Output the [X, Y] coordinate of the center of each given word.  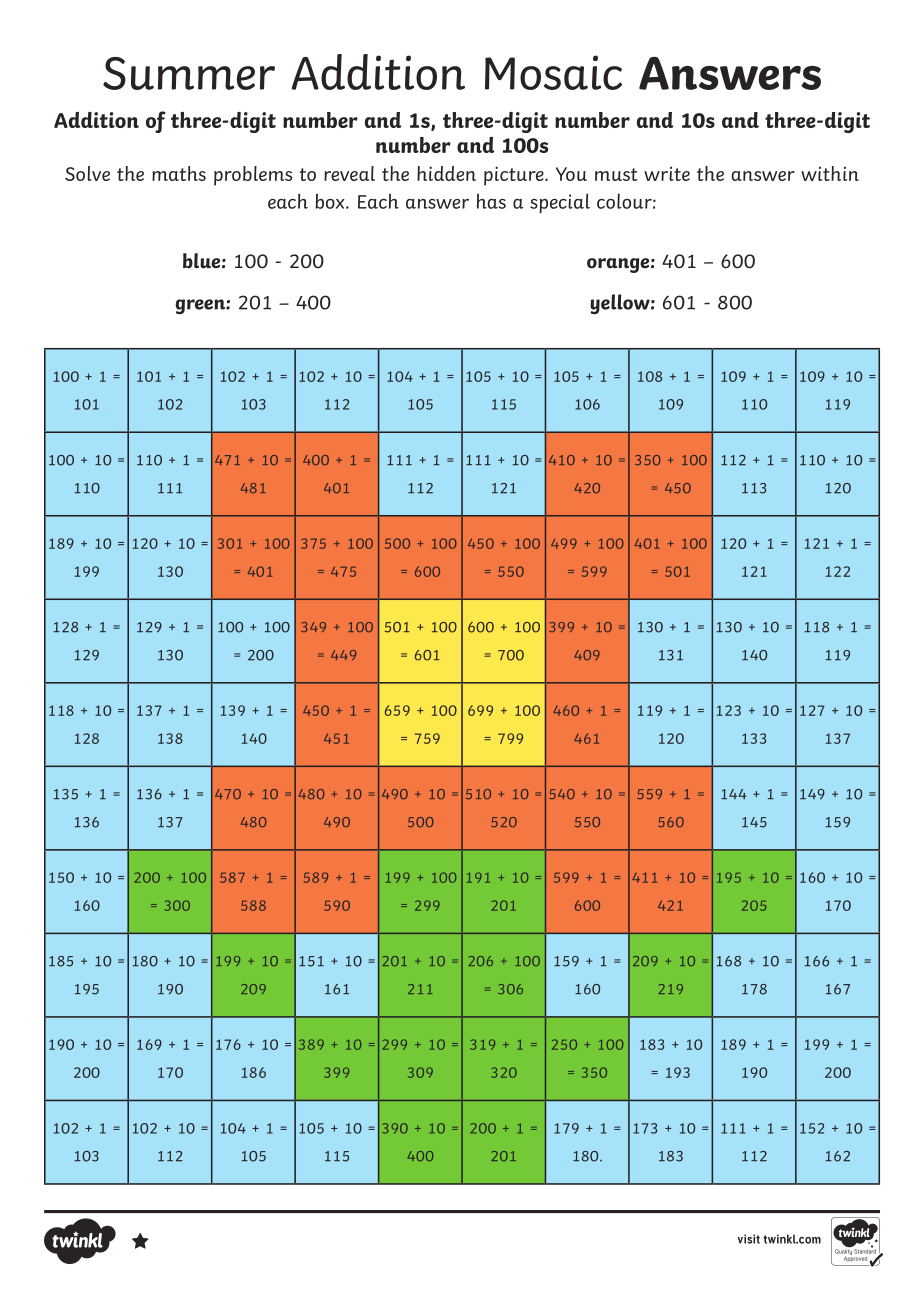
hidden [446, 173]
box [331, 201]
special [560, 203]
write [667, 173]
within [830, 173]
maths [179, 173]
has [491, 201]
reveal [349, 173]
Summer [189, 73]
